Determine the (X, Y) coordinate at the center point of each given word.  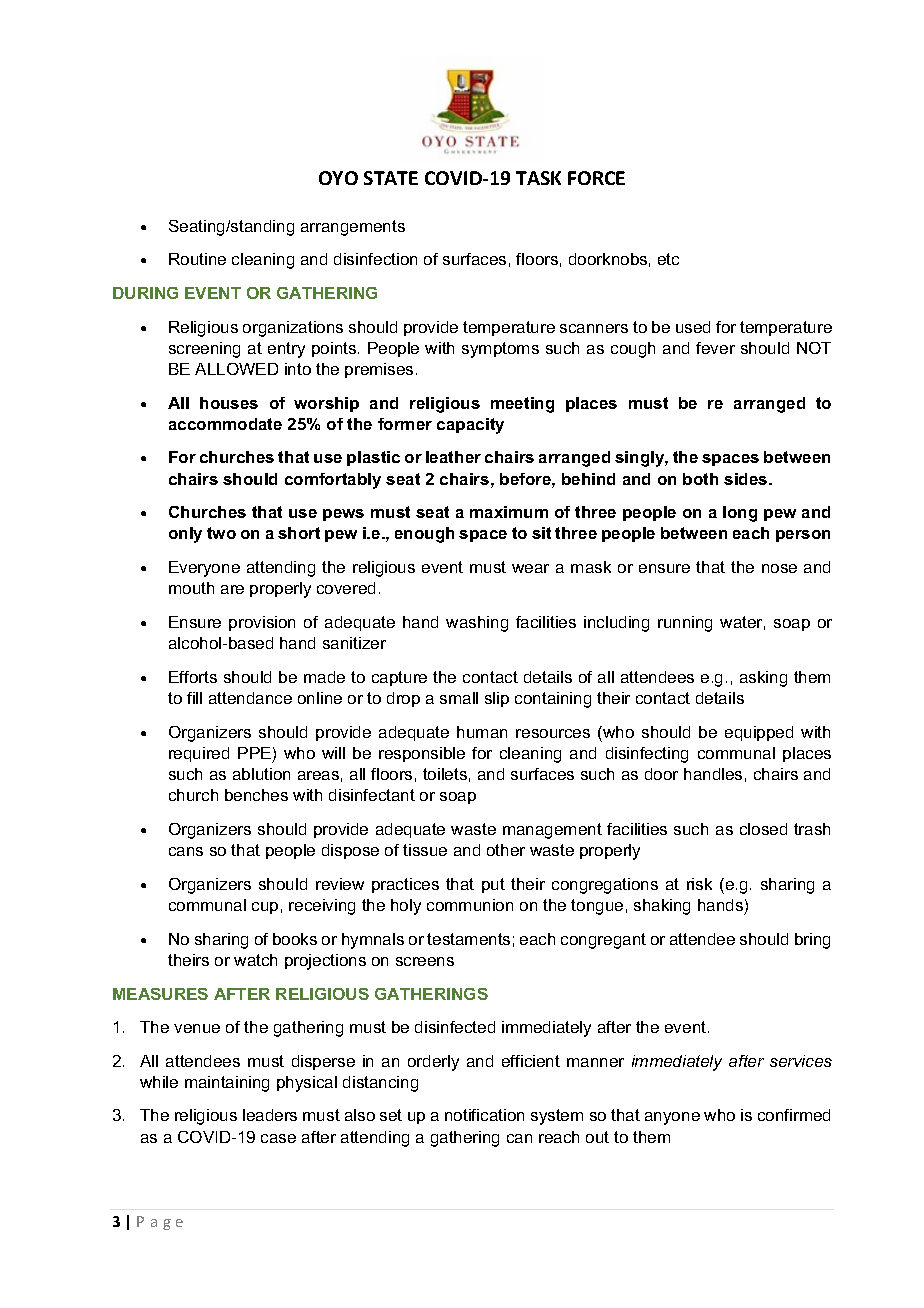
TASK (538, 178)
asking (763, 679)
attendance (250, 698)
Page (160, 1223)
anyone (672, 1118)
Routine (197, 259)
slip (497, 699)
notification (484, 1115)
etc (668, 259)
